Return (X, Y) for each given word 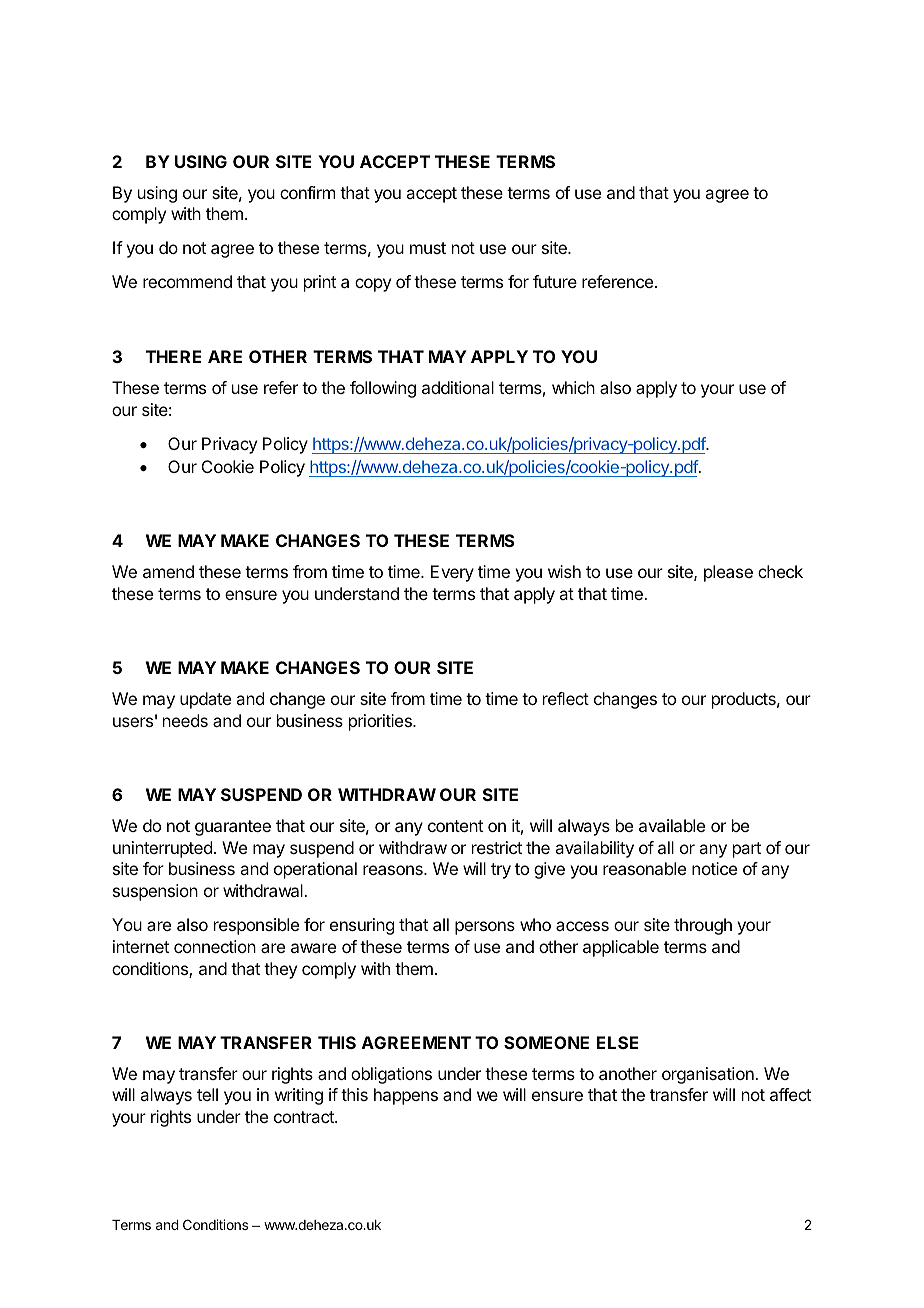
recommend (187, 281)
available (672, 825)
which (573, 387)
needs (185, 720)
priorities (381, 722)
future (555, 281)
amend (168, 571)
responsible (256, 926)
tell (207, 1094)
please (728, 573)
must (428, 248)
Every (452, 573)
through (703, 926)
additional (458, 387)
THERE (174, 356)
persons (485, 928)
